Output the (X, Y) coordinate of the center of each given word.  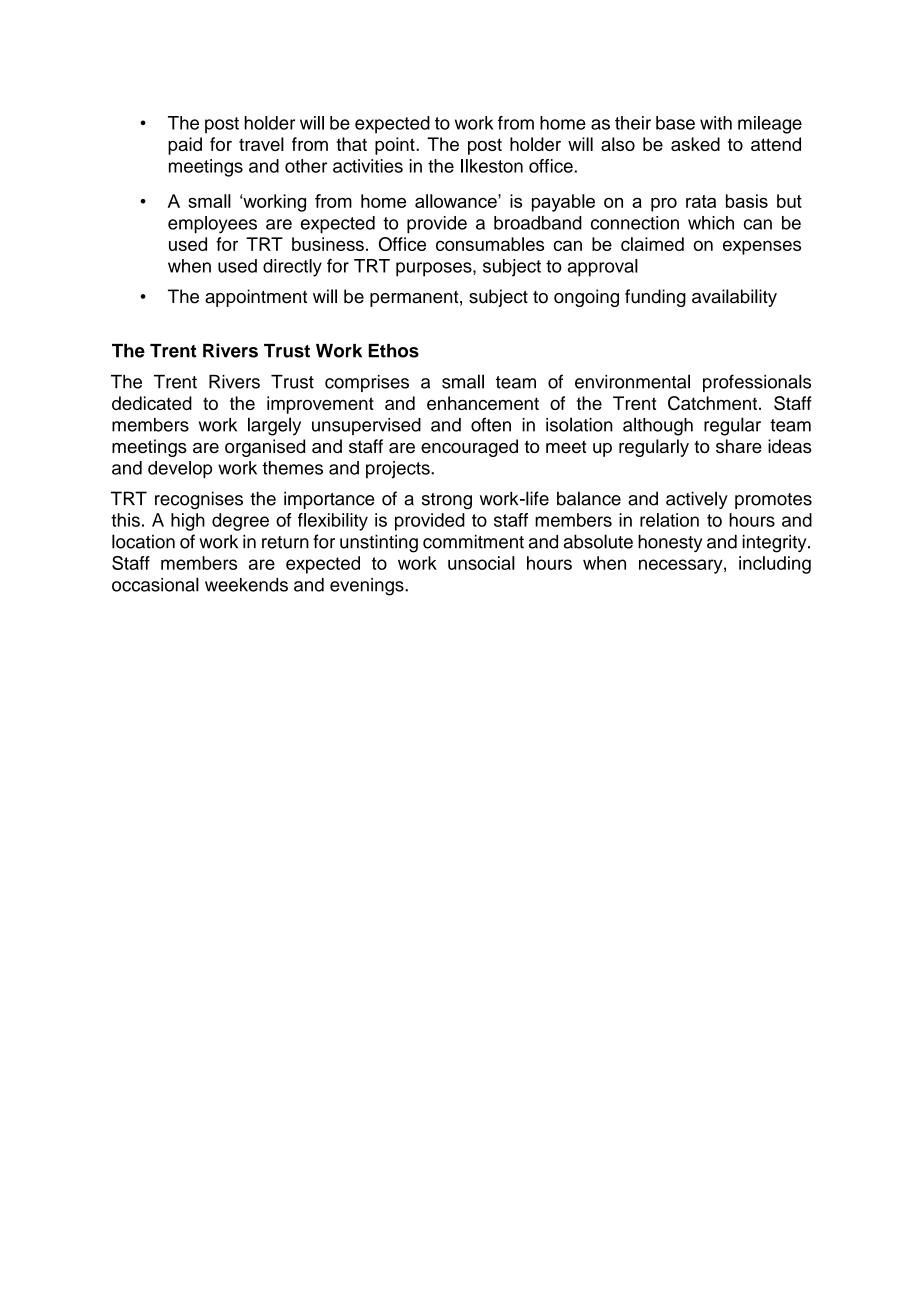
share (739, 446)
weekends (246, 585)
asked (695, 144)
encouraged (469, 448)
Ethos (393, 351)
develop (180, 470)
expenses (762, 247)
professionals (757, 383)
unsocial (481, 563)
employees (212, 225)
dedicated (152, 403)
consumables (490, 244)
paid (185, 146)
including (775, 565)
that (351, 144)
